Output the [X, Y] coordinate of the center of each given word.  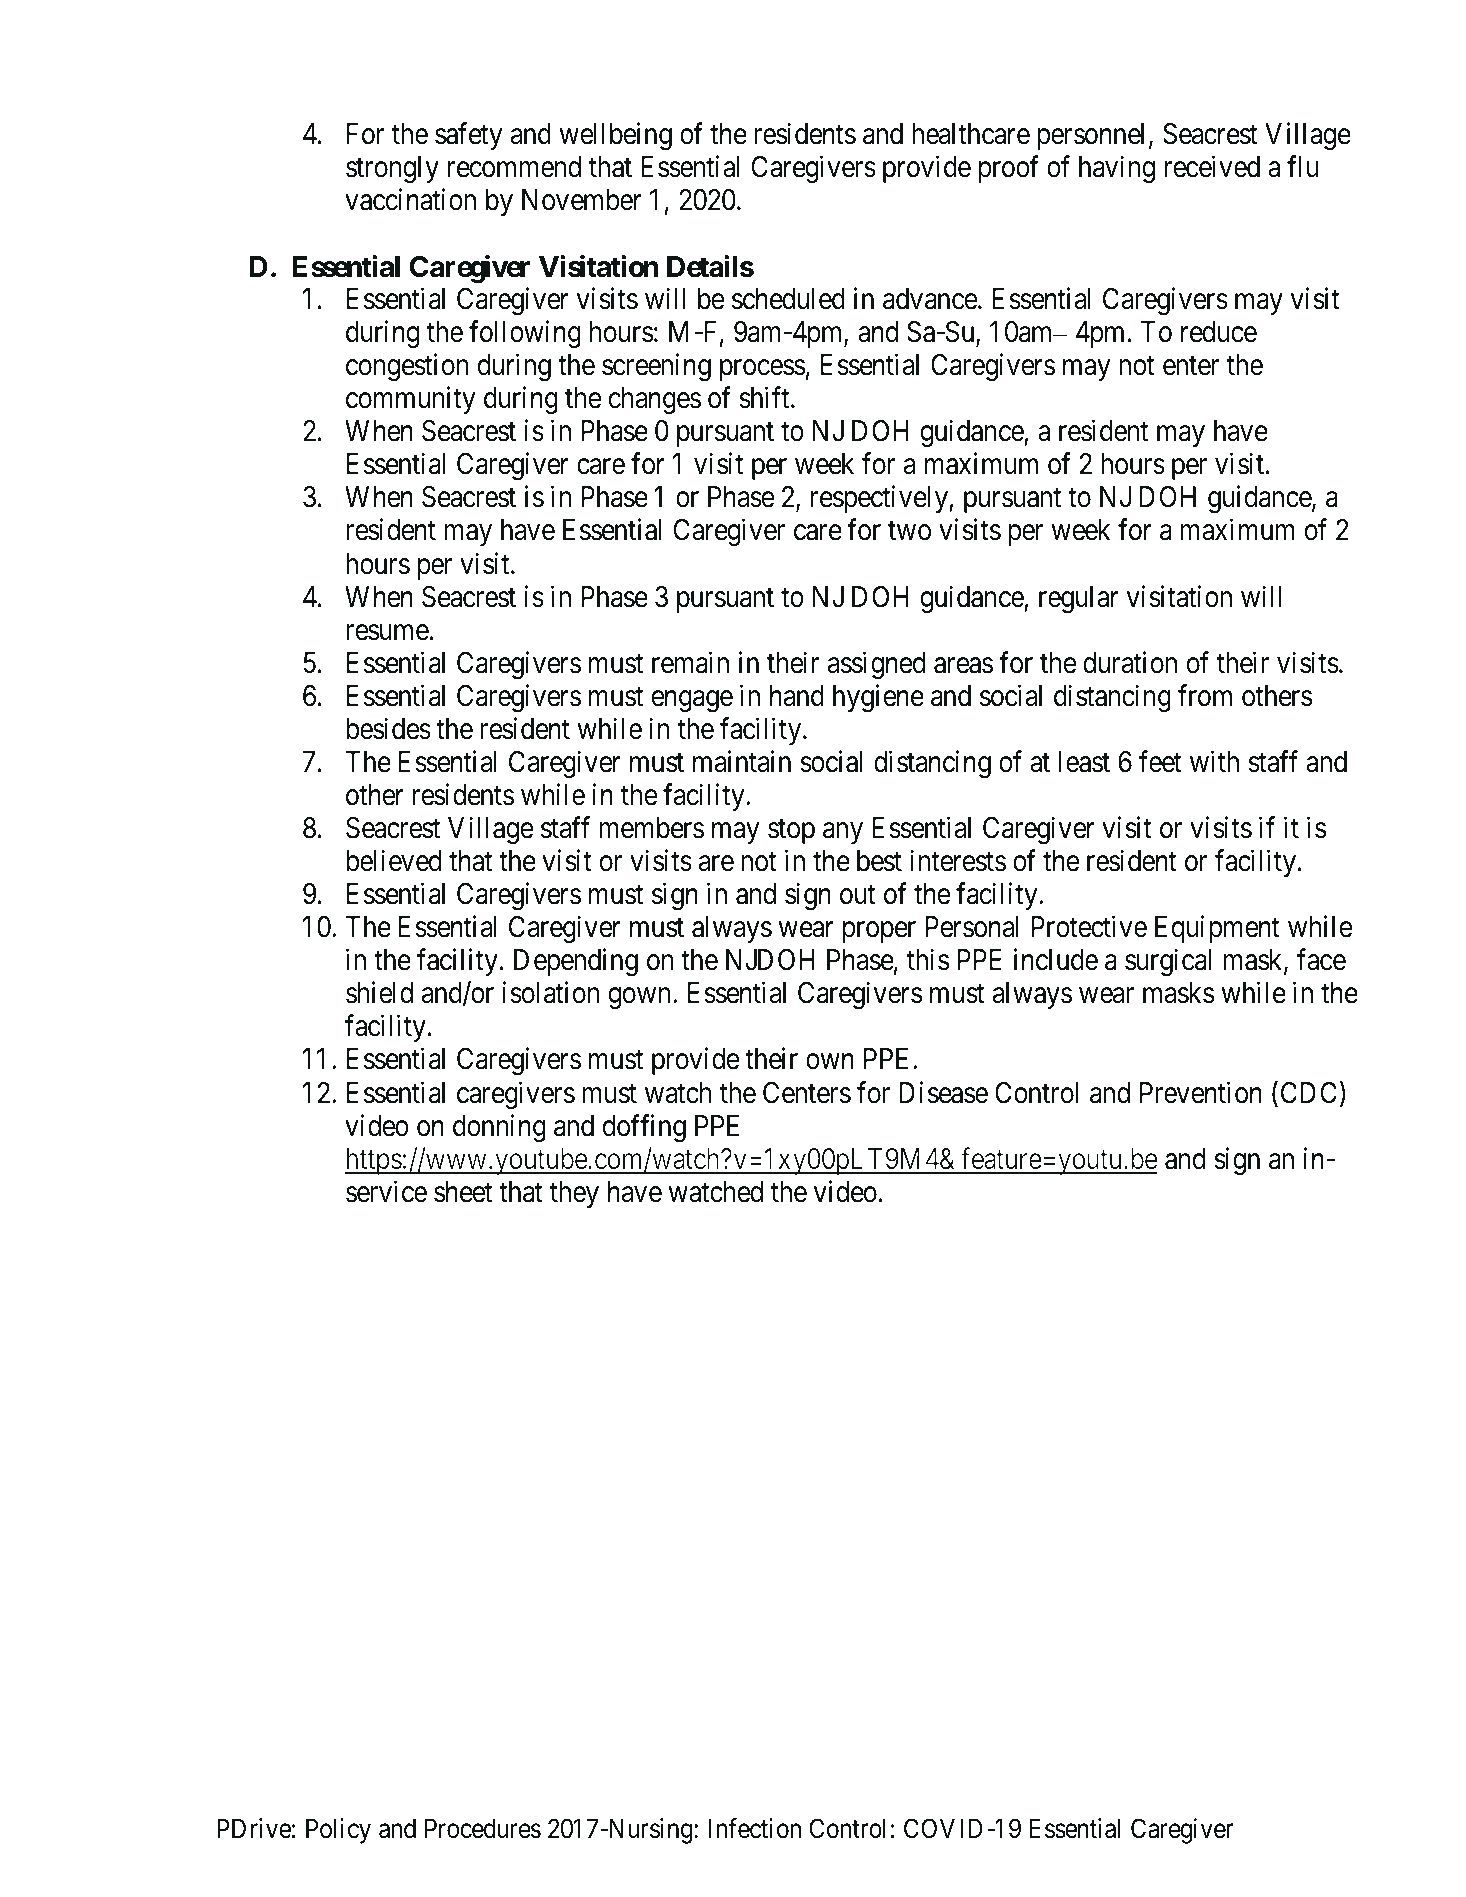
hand [797, 696]
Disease [943, 1092]
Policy [338, 1831]
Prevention [1201, 1092]
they [574, 1194]
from [1205, 695]
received [1212, 166]
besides [388, 728]
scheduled [788, 299]
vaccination [410, 199]
